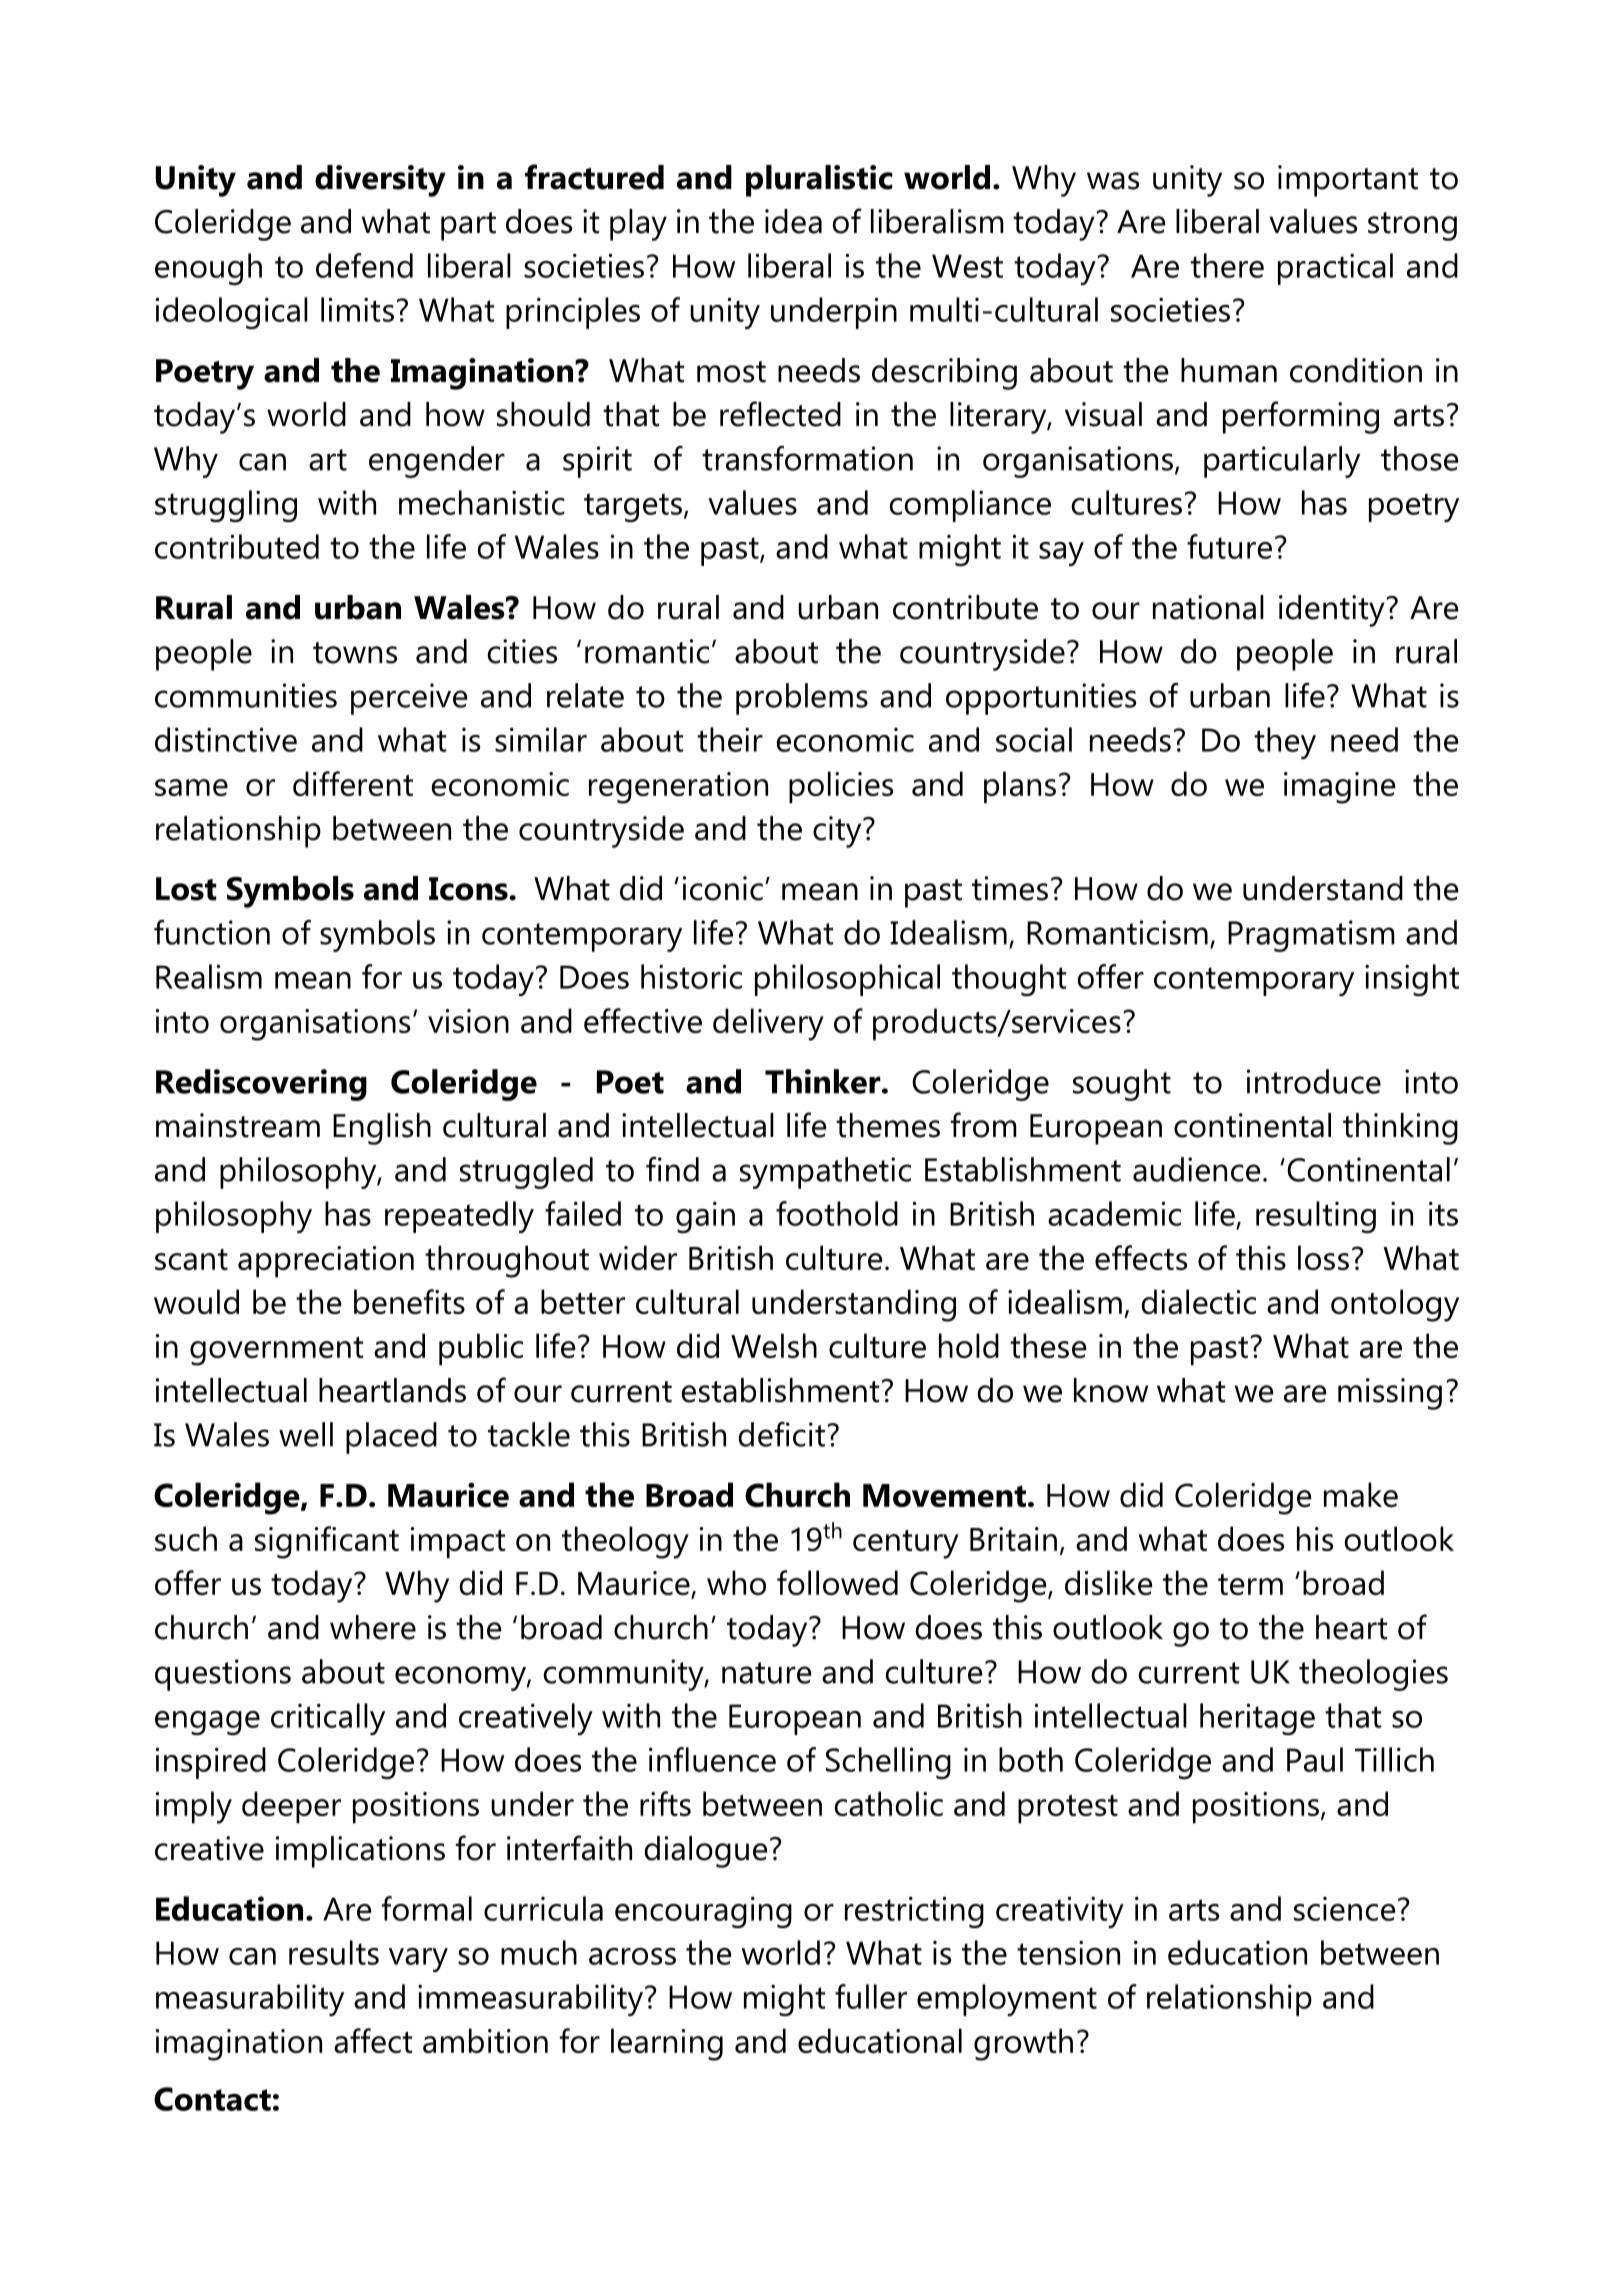 This screenshot has width=1613, height=2281. What do you see at coordinates (837, 1582) in the screenshot?
I see `followed` at bounding box center [837, 1582].
